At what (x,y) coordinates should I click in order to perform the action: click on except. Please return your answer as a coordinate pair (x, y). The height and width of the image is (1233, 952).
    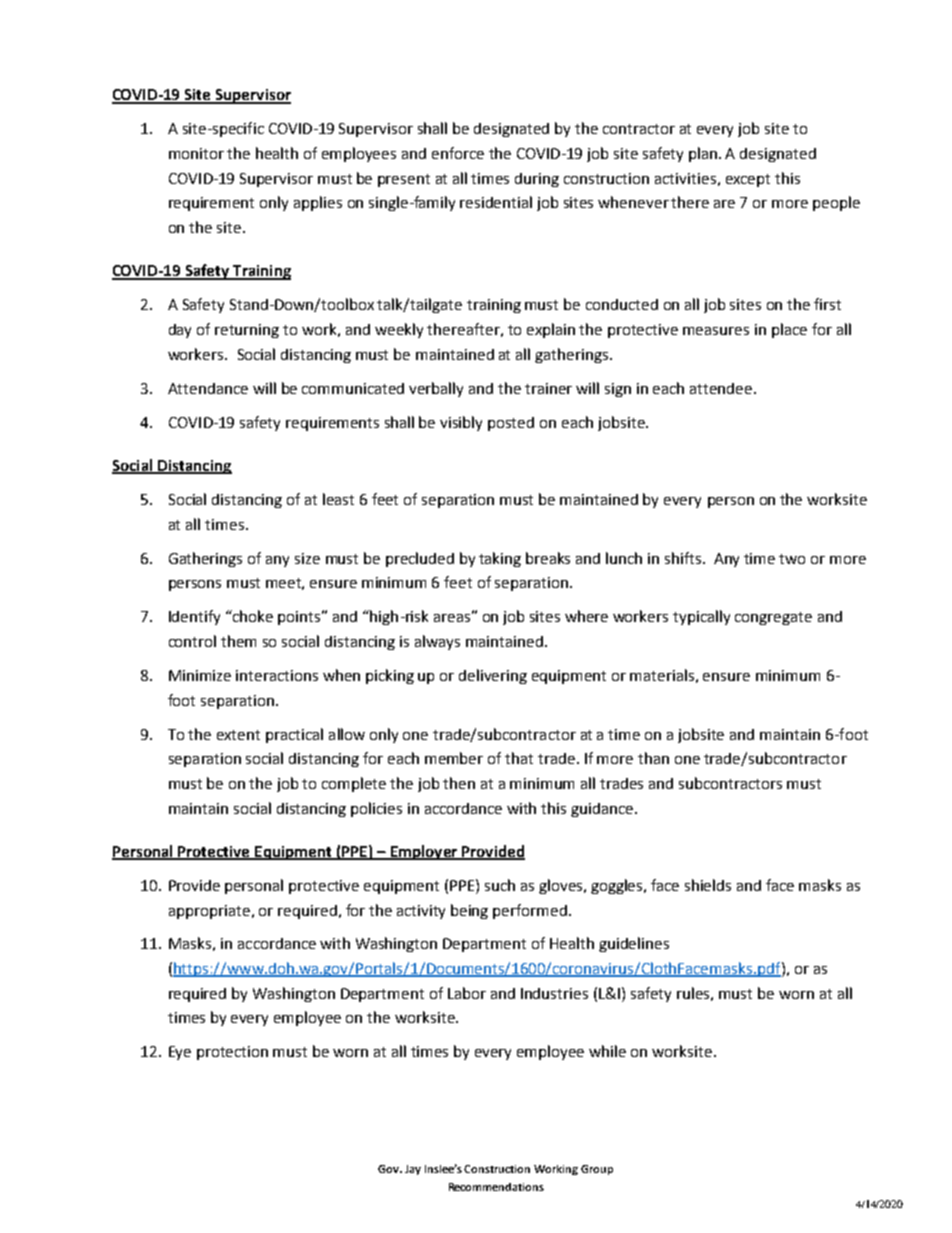
    Looking at the image, I should click on (748, 180).
